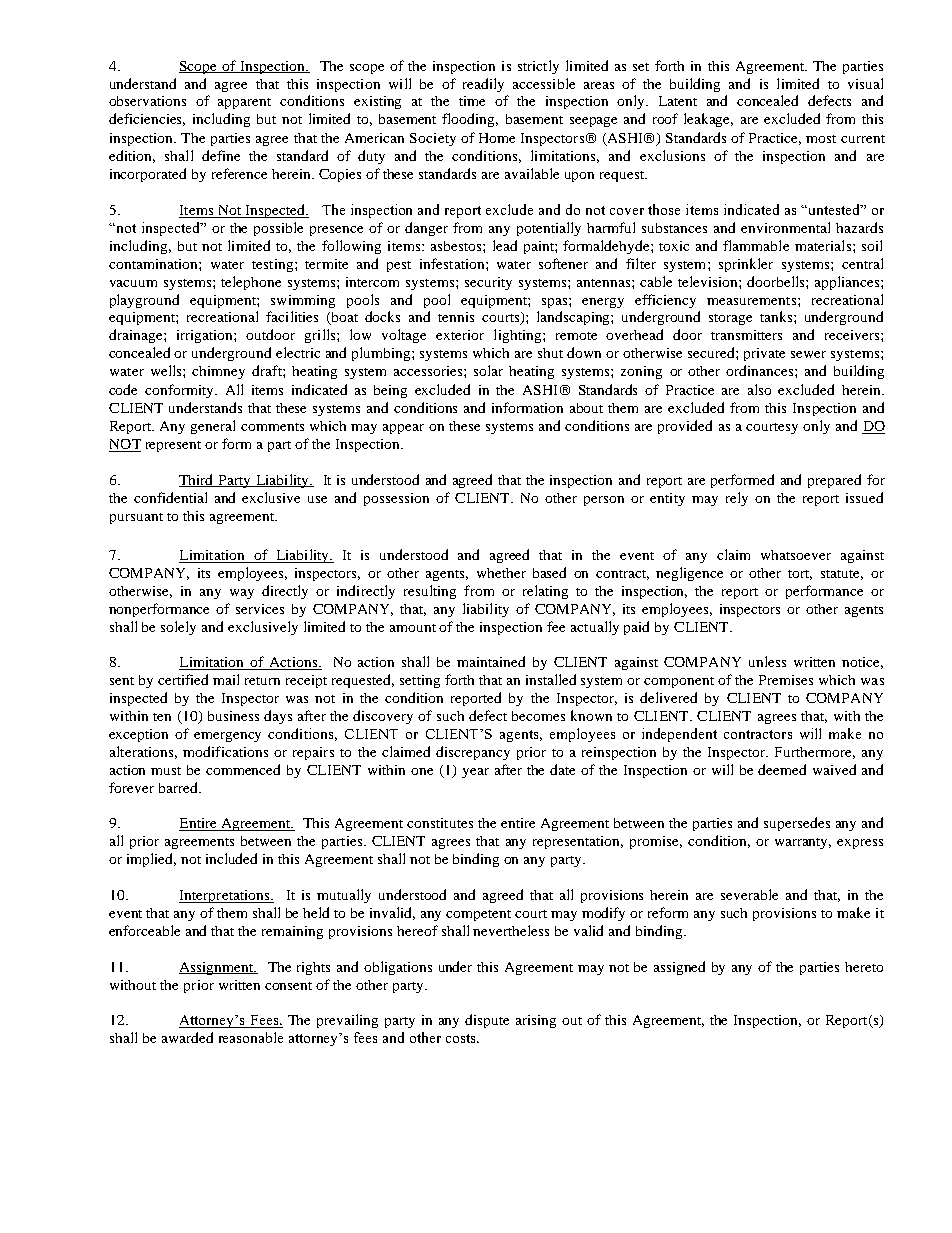 This document has width=952, height=1233. What do you see at coordinates (233, 716) in the document?
I see `business` at bounding box center [233, 716].
